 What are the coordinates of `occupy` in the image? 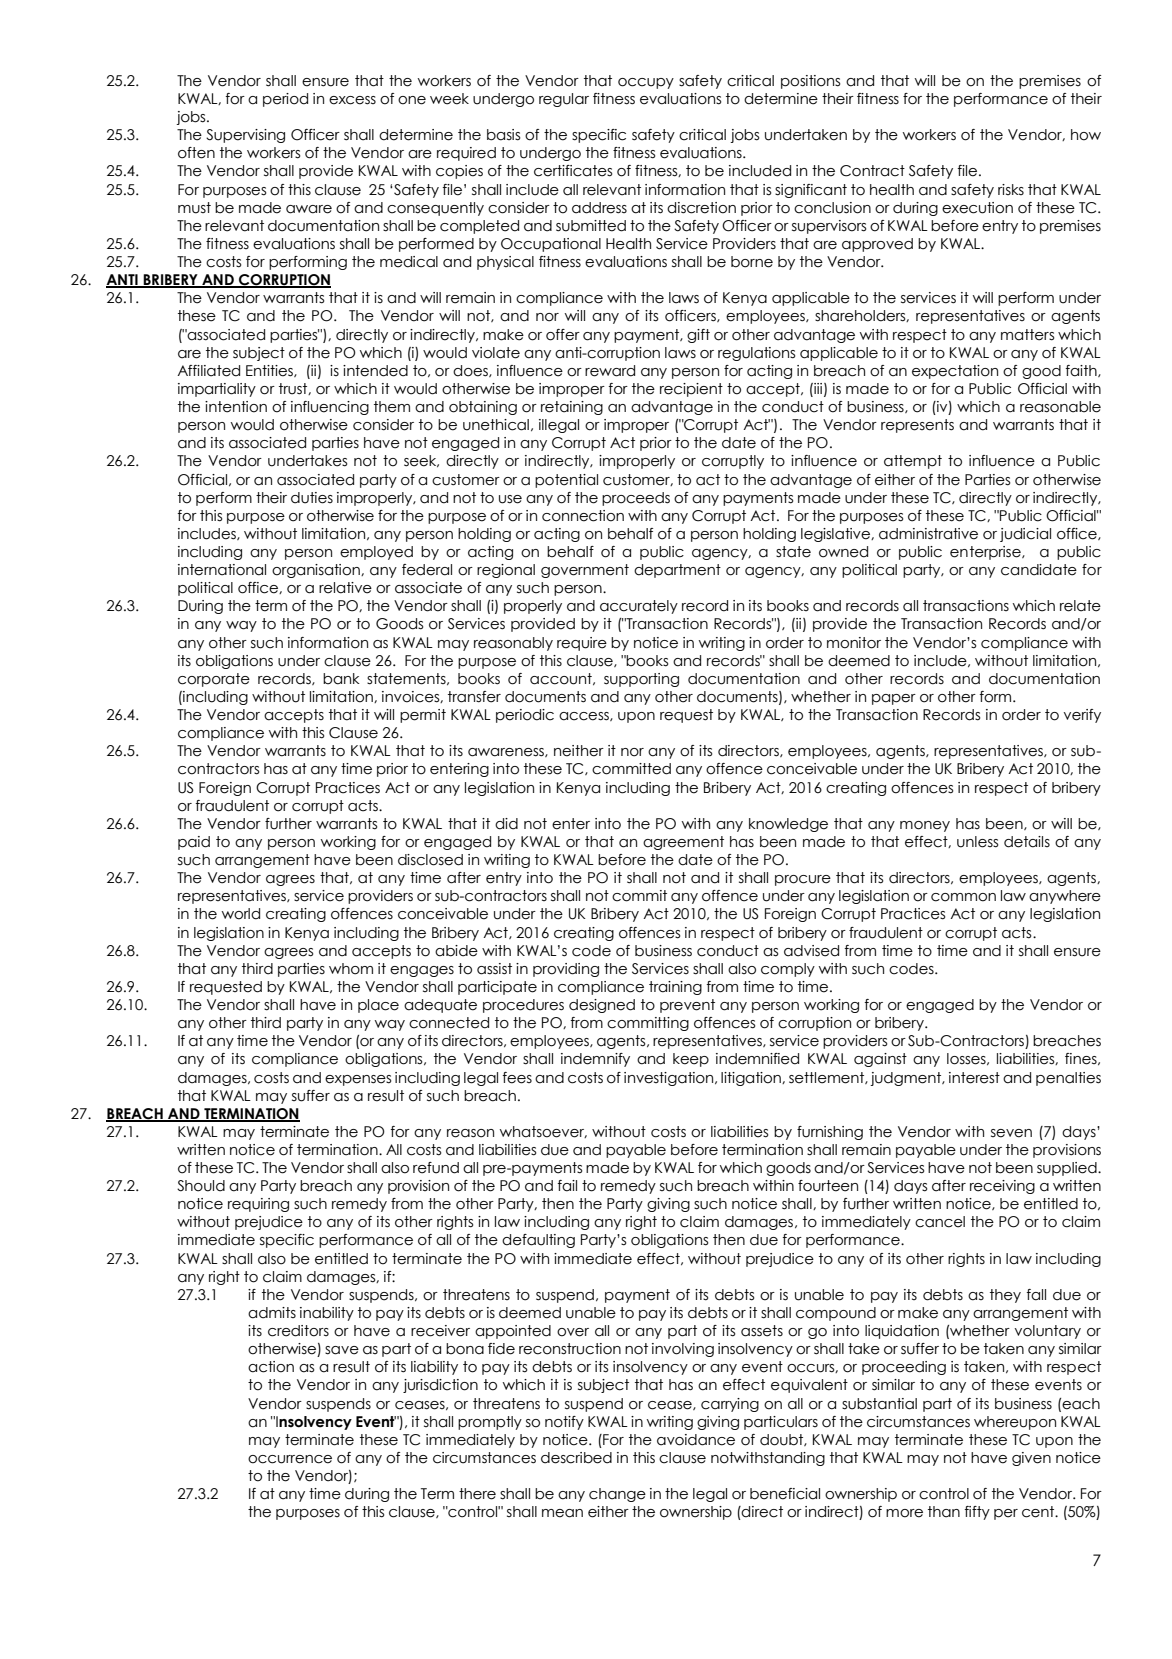 It's located at (646, 83).
